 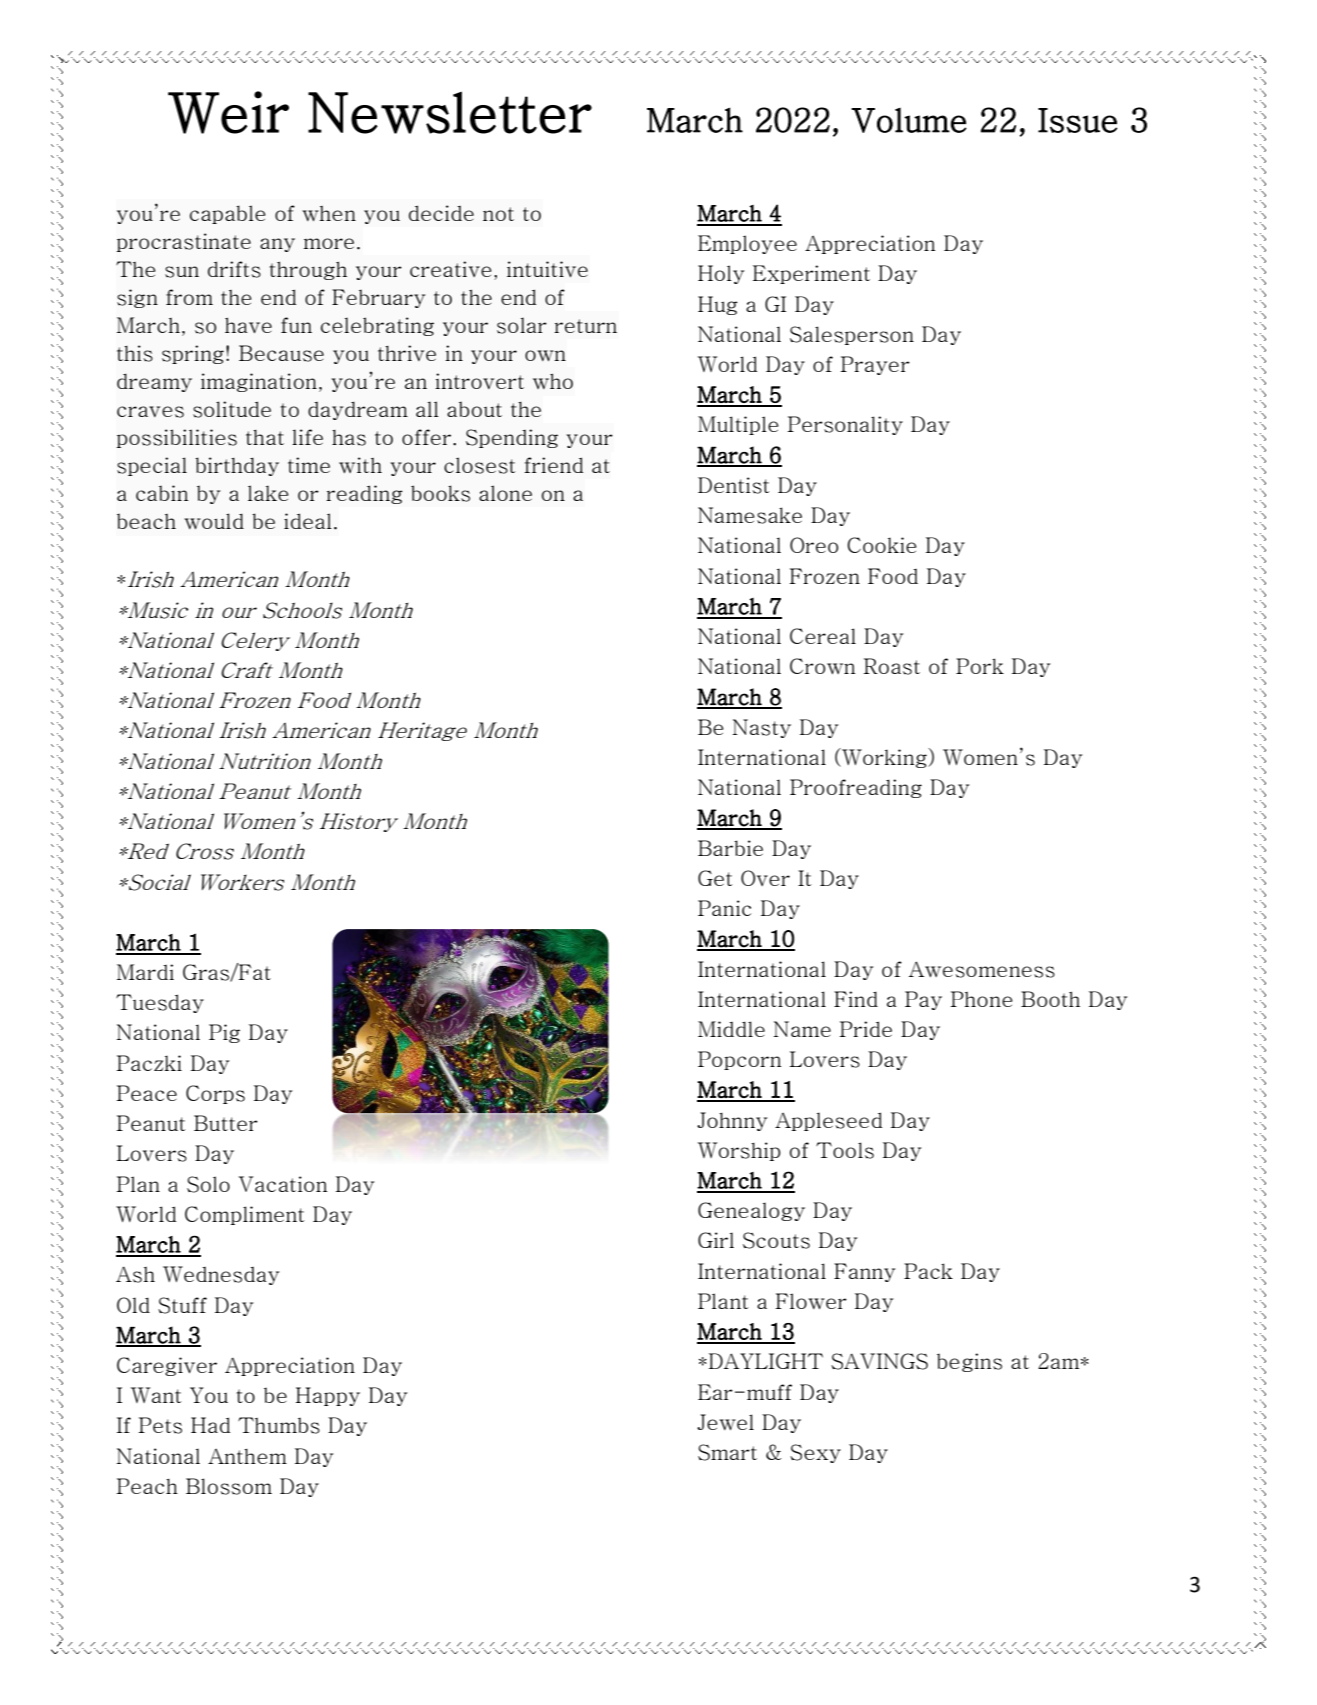 I want to click on Volume, so click(x=909, y=120).
